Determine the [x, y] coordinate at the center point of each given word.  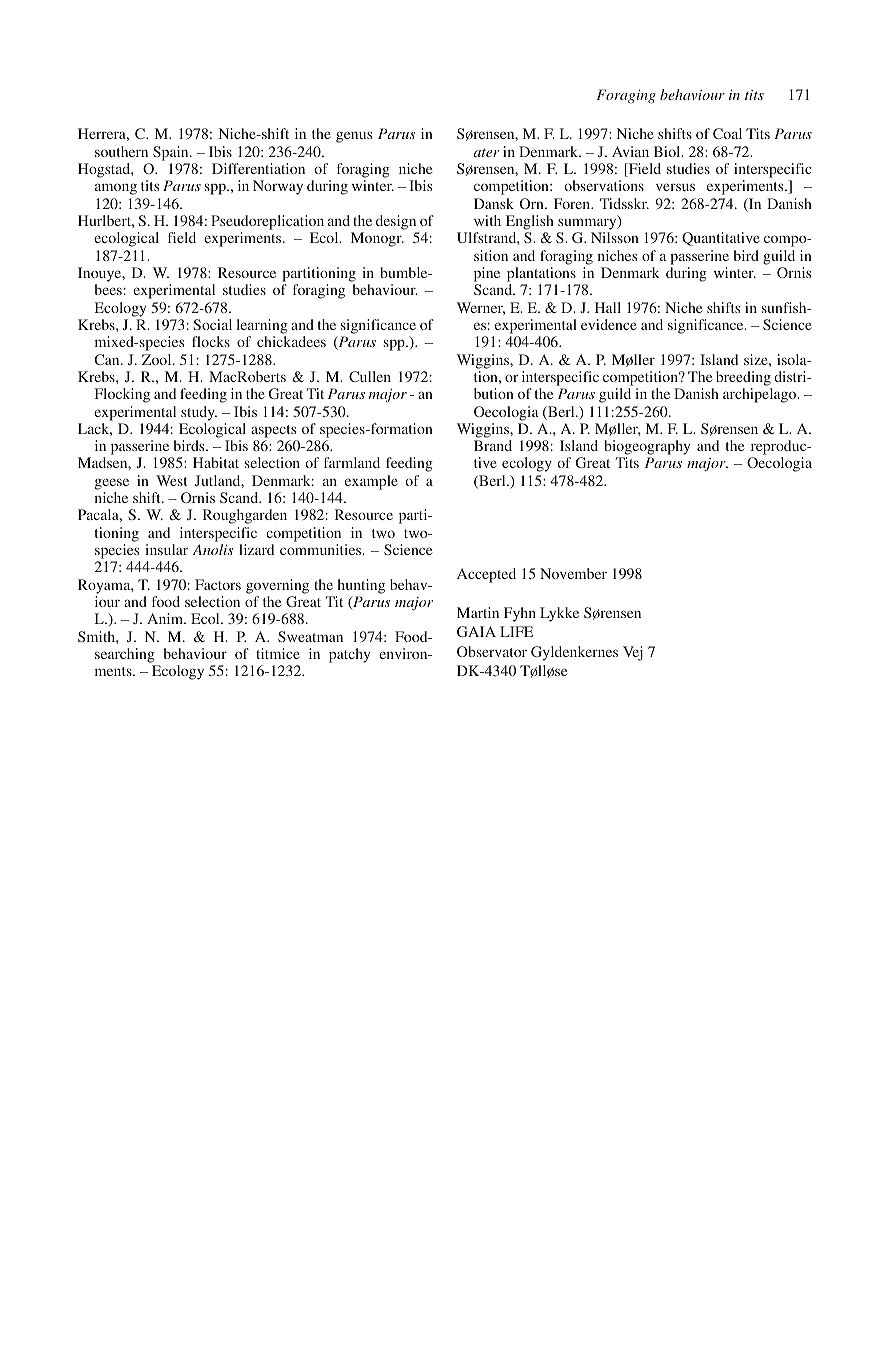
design [396, 222]
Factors [218, 584]
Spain [172, 153]
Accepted [486, 575]
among [116, 189]
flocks [211, 341]
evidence [609, 324]
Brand [493, 445]
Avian [630, 151]
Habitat [216, 462]
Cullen [370, 376]
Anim [166, 618]
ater [486, 152]
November [573, 573]
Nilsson [615, 237]
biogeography [647, 449]
